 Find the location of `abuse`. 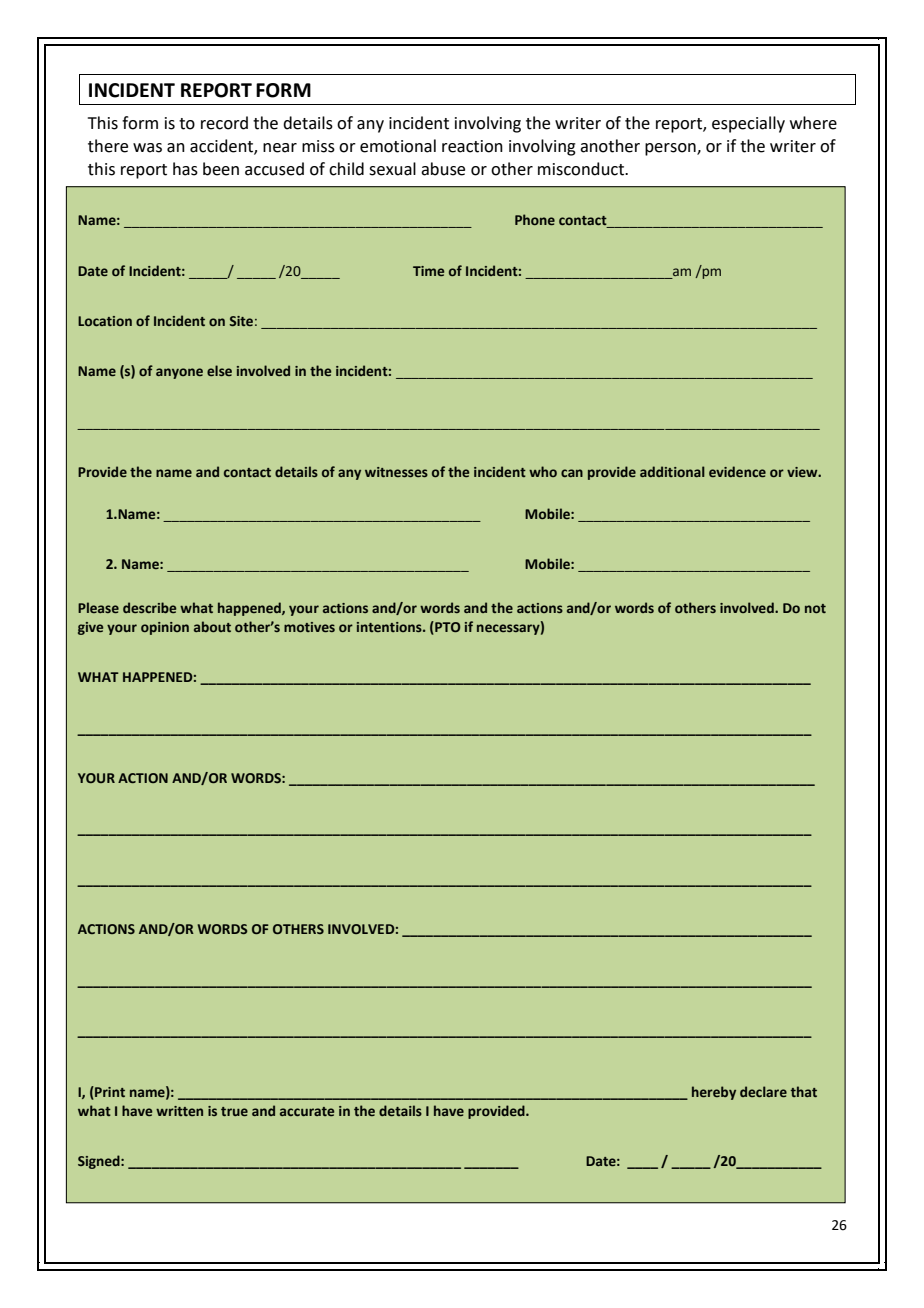

abuse is located at coordinates (443, 169).
